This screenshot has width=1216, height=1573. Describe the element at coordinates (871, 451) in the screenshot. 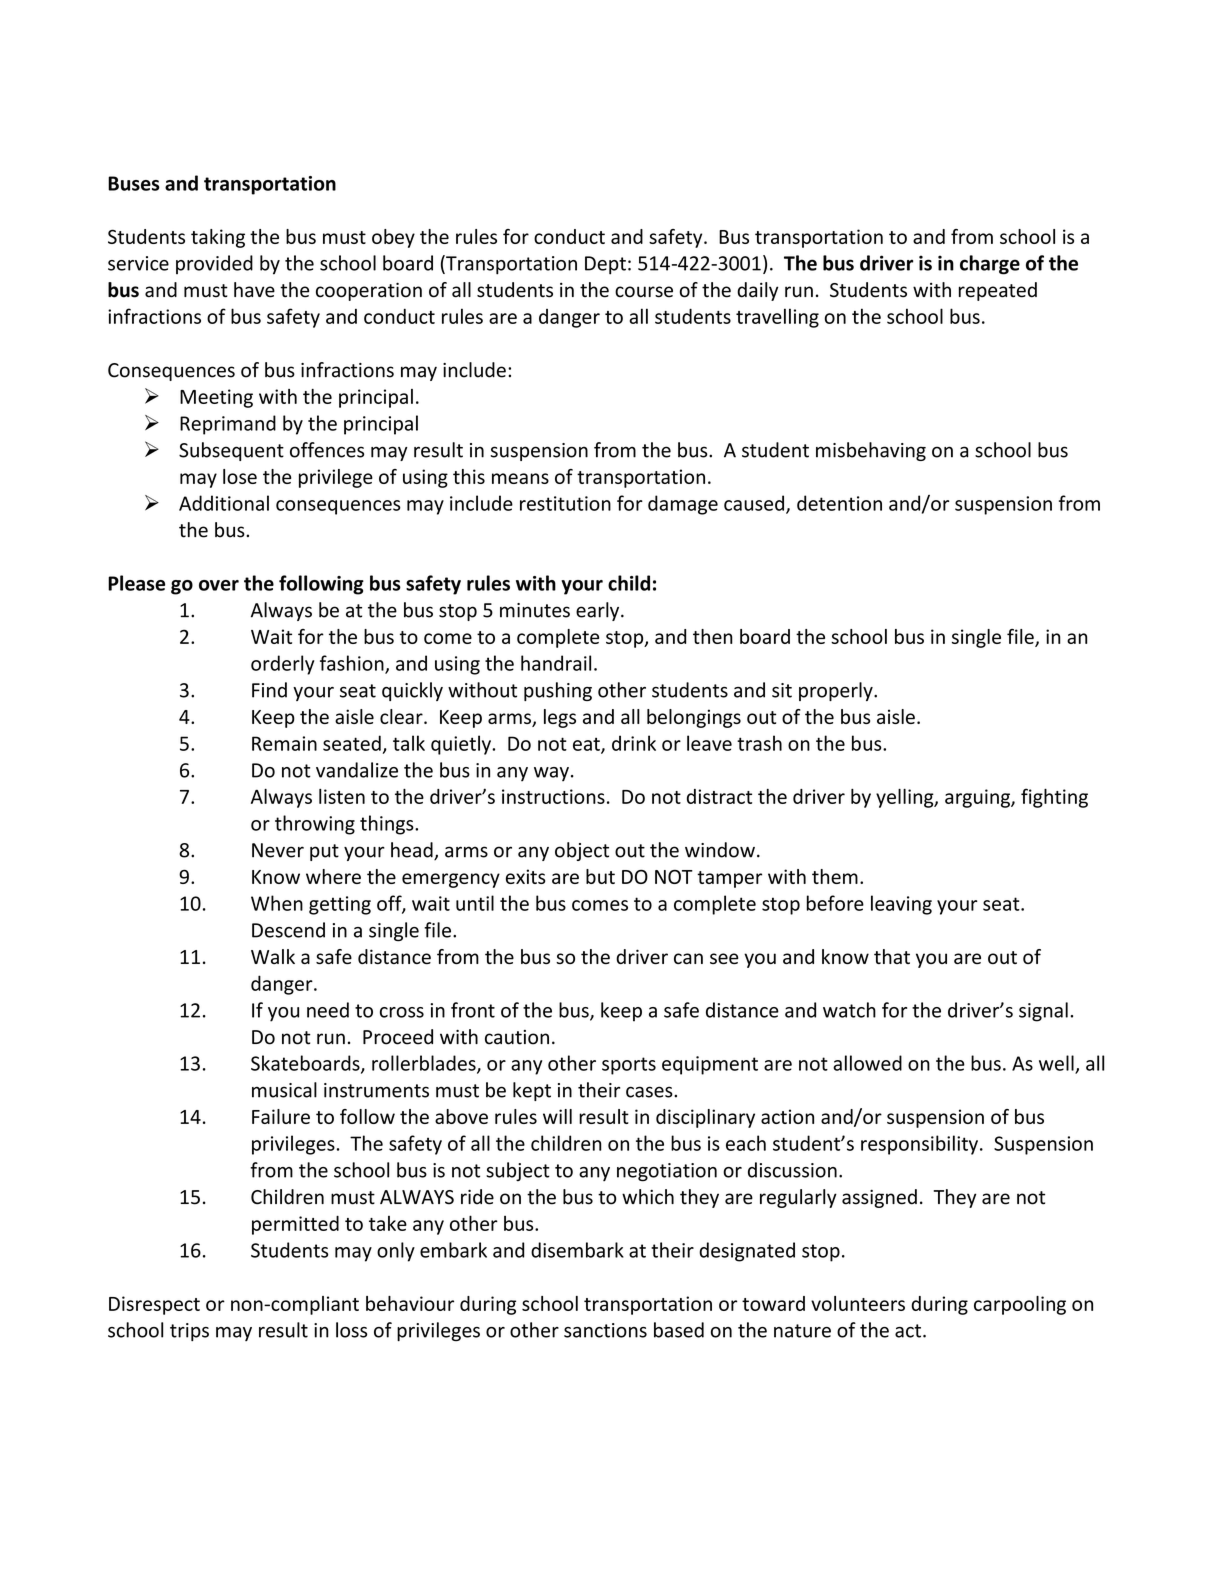

I see `misbehaving` at that location.
